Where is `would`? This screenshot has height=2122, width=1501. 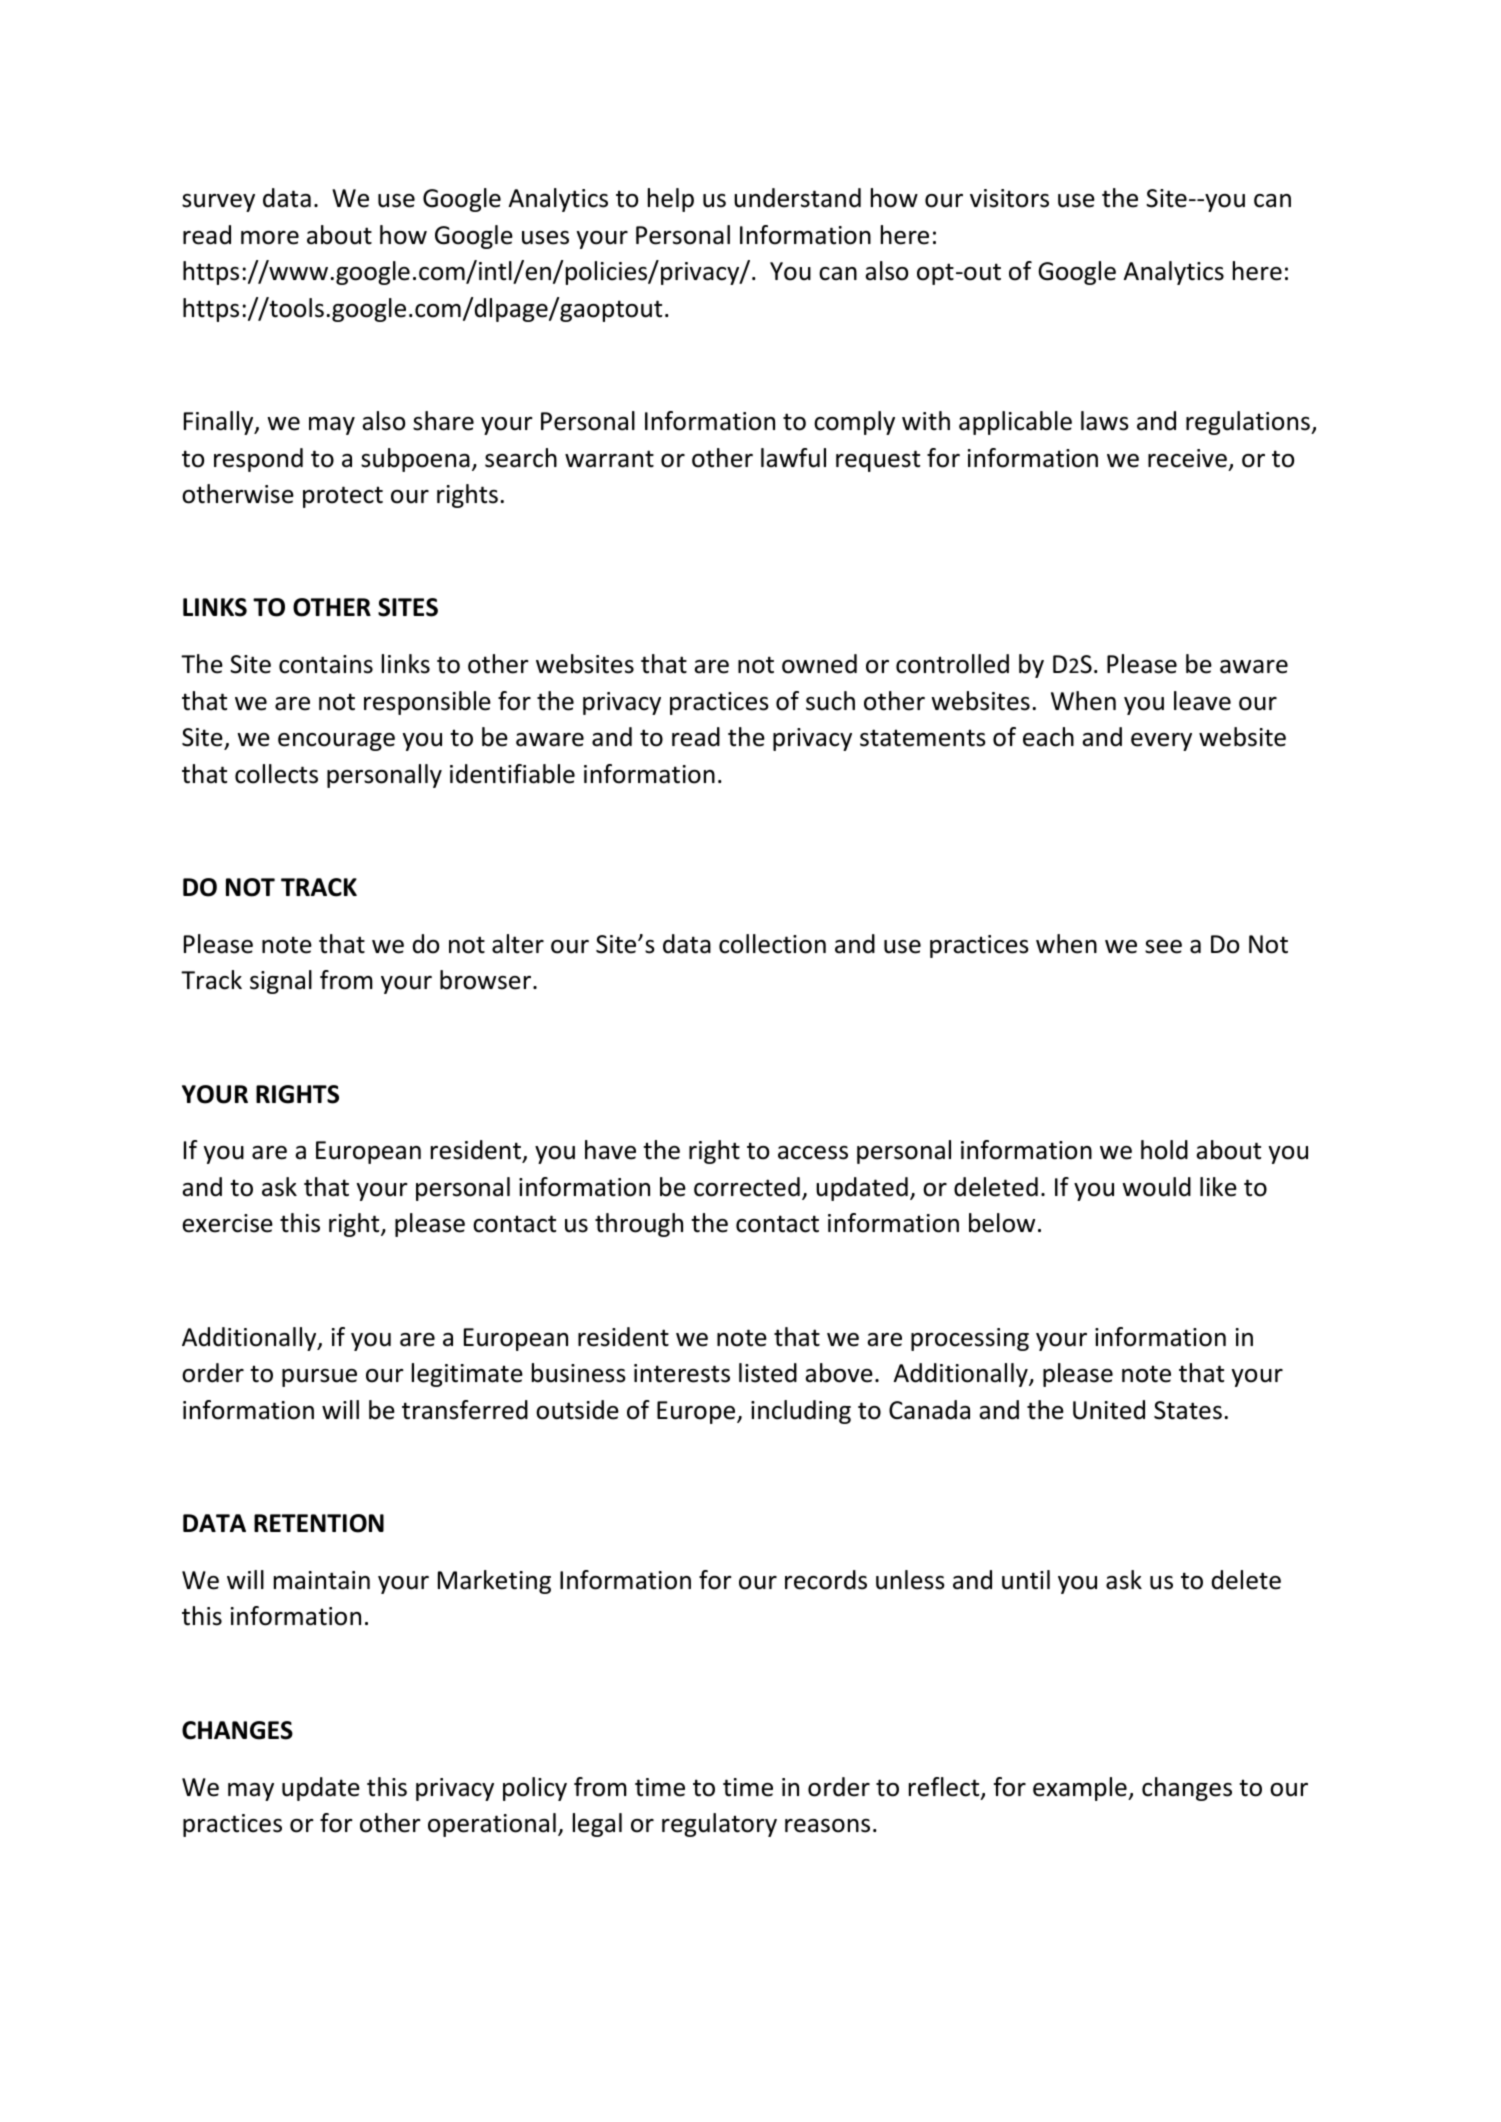
would is located at coordinates (1156, 1187).
